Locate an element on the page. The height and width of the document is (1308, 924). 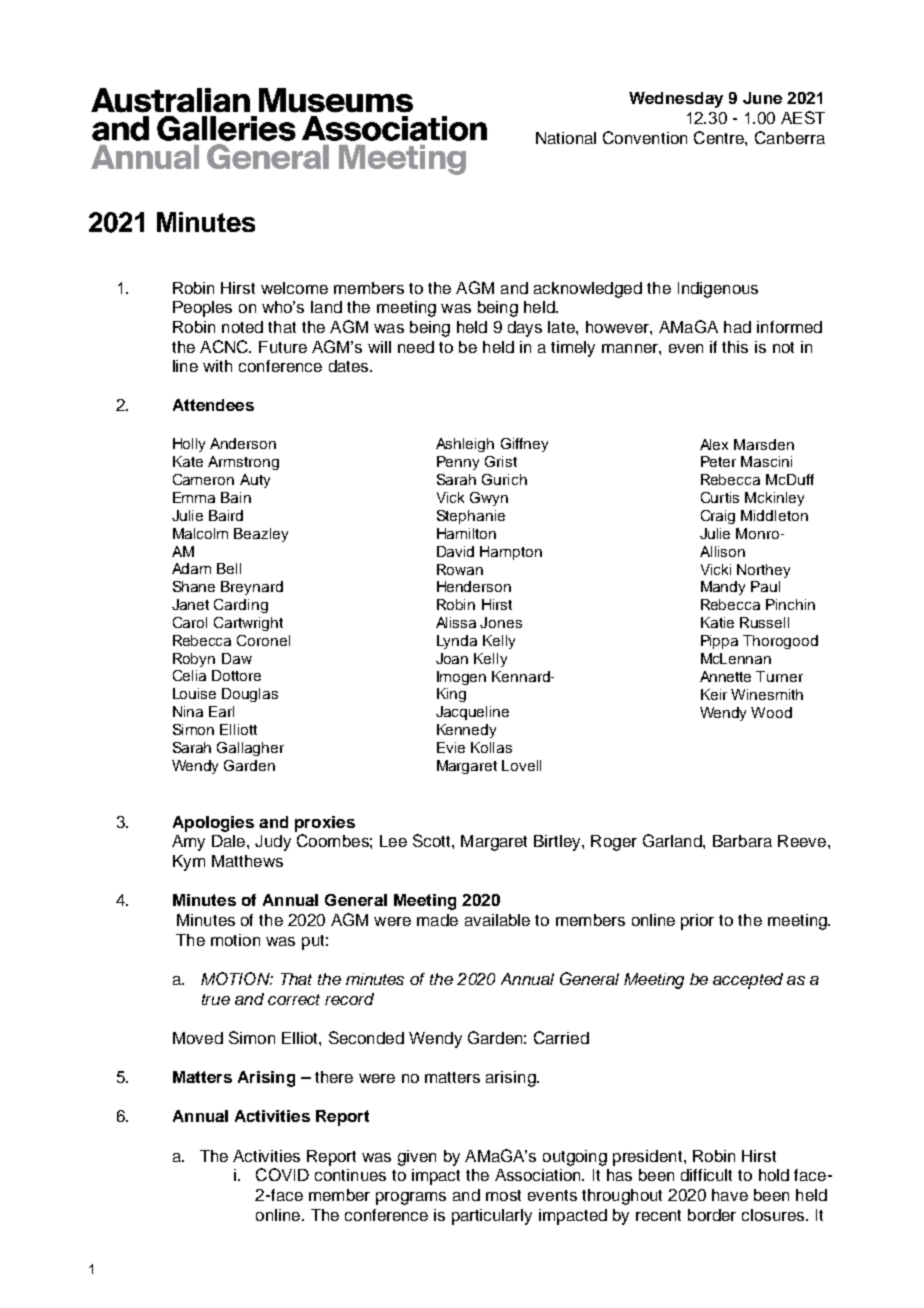
Ashleigh is located at coordinates (465, 445).
